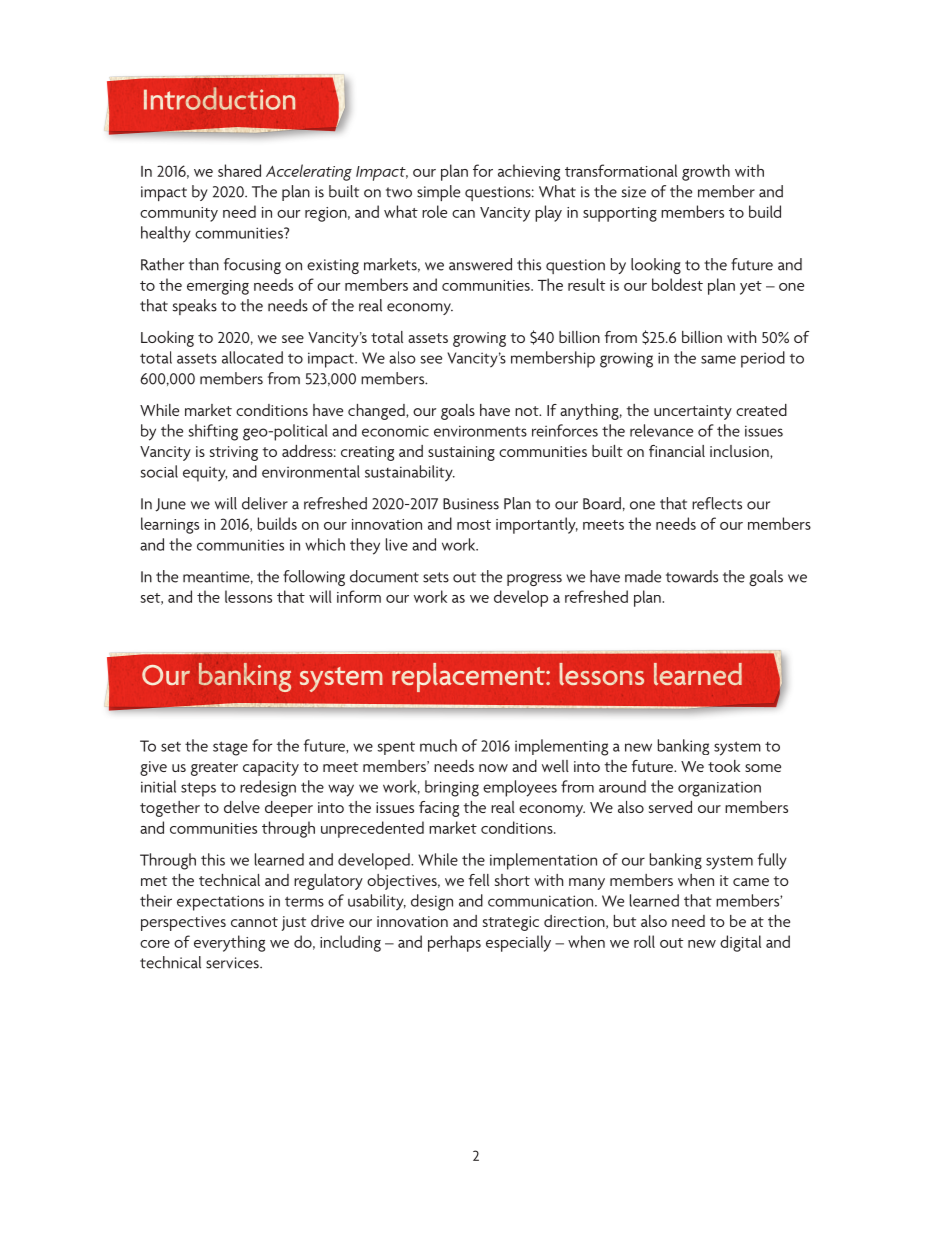 Image resolution: width=952 pixels, height=1233 pixels. What do you see at coordinates (677, 451) in the document?
I see `financial` at bounding box center [677, 451].
